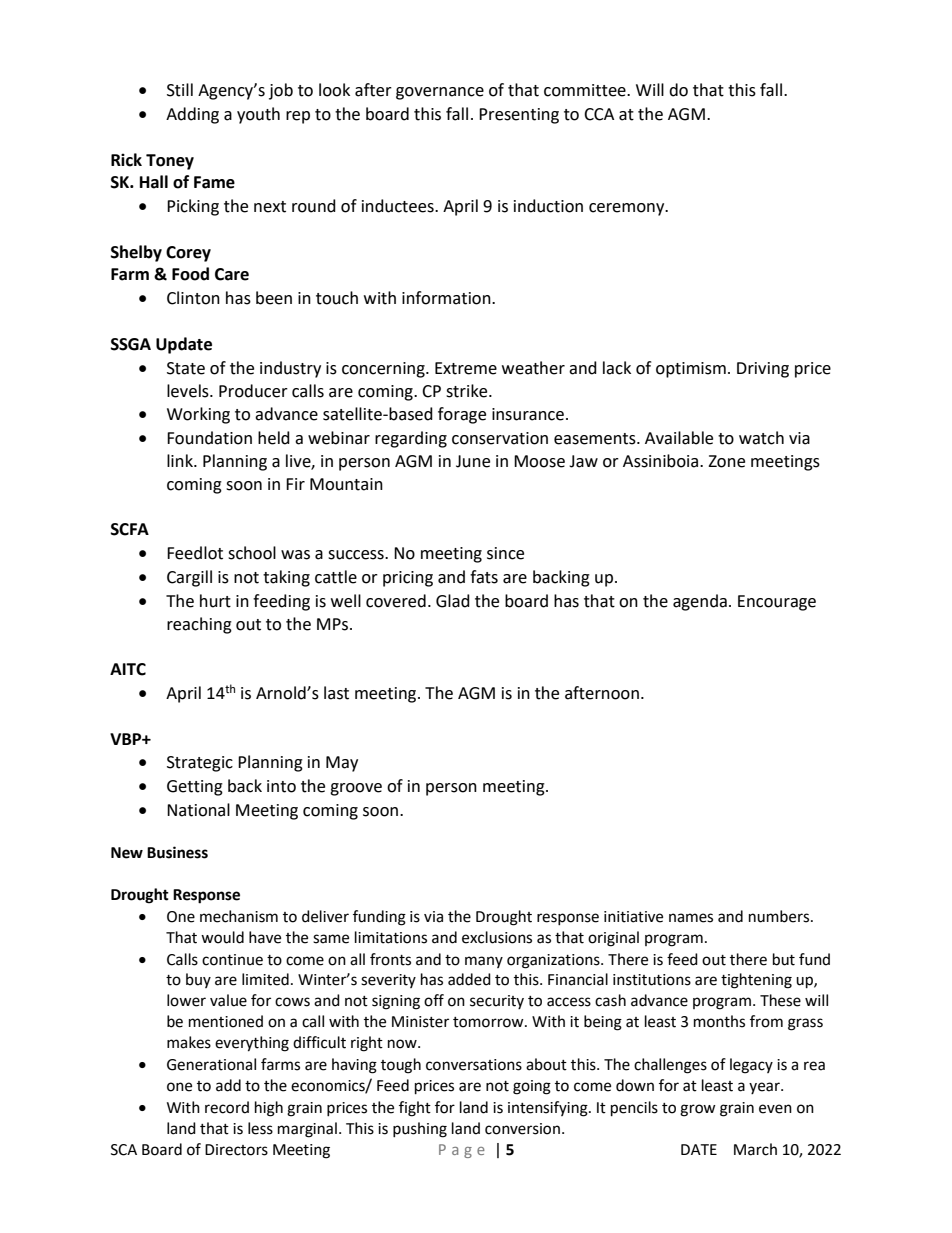 The image size is (952, 1233). Describe the element at coordinates (440, 93) in the screenshot. I see `governance` at that location.
